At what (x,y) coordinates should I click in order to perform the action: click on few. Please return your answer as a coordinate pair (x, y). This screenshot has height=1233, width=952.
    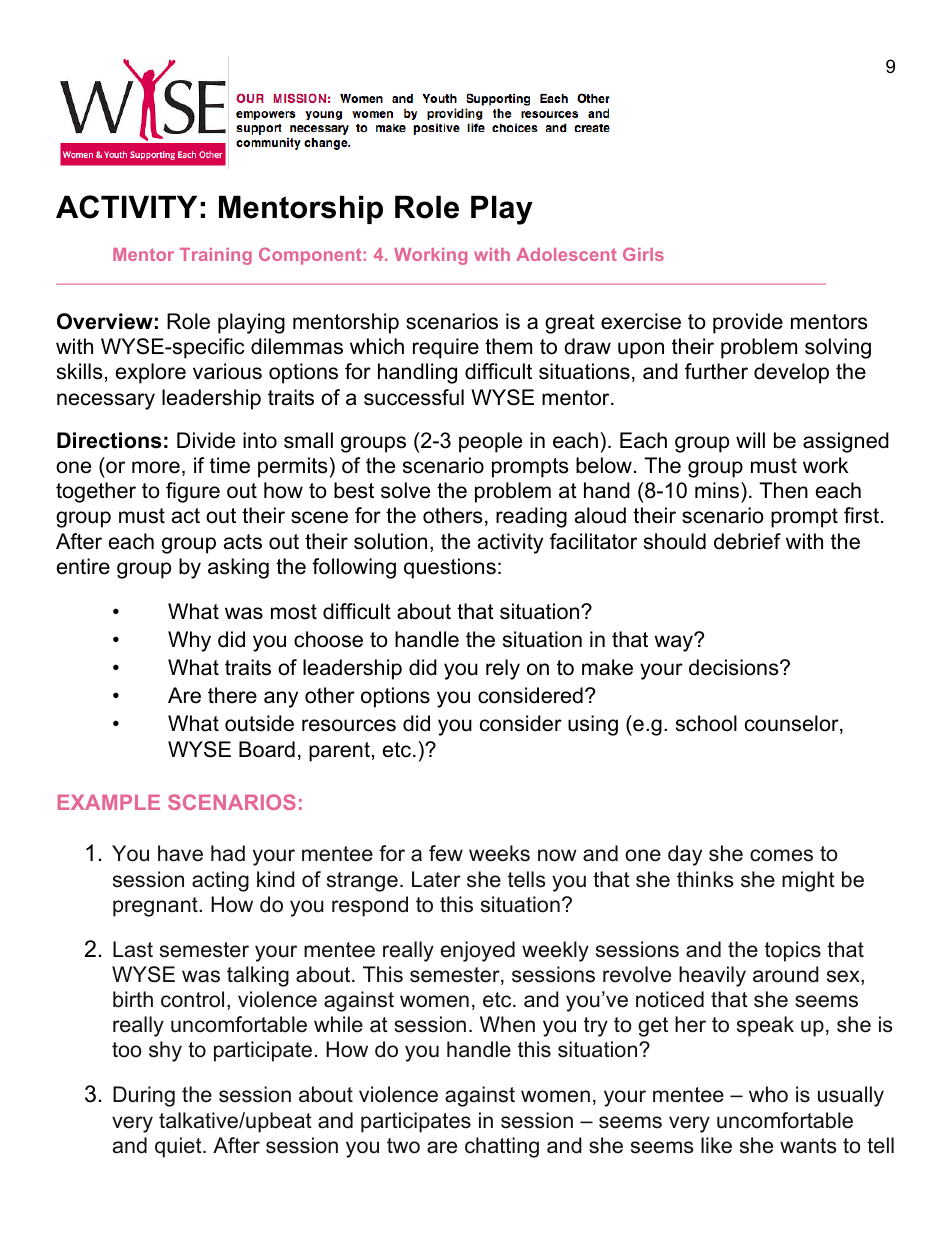
    Looking at the image, I should click on (446, 853).
